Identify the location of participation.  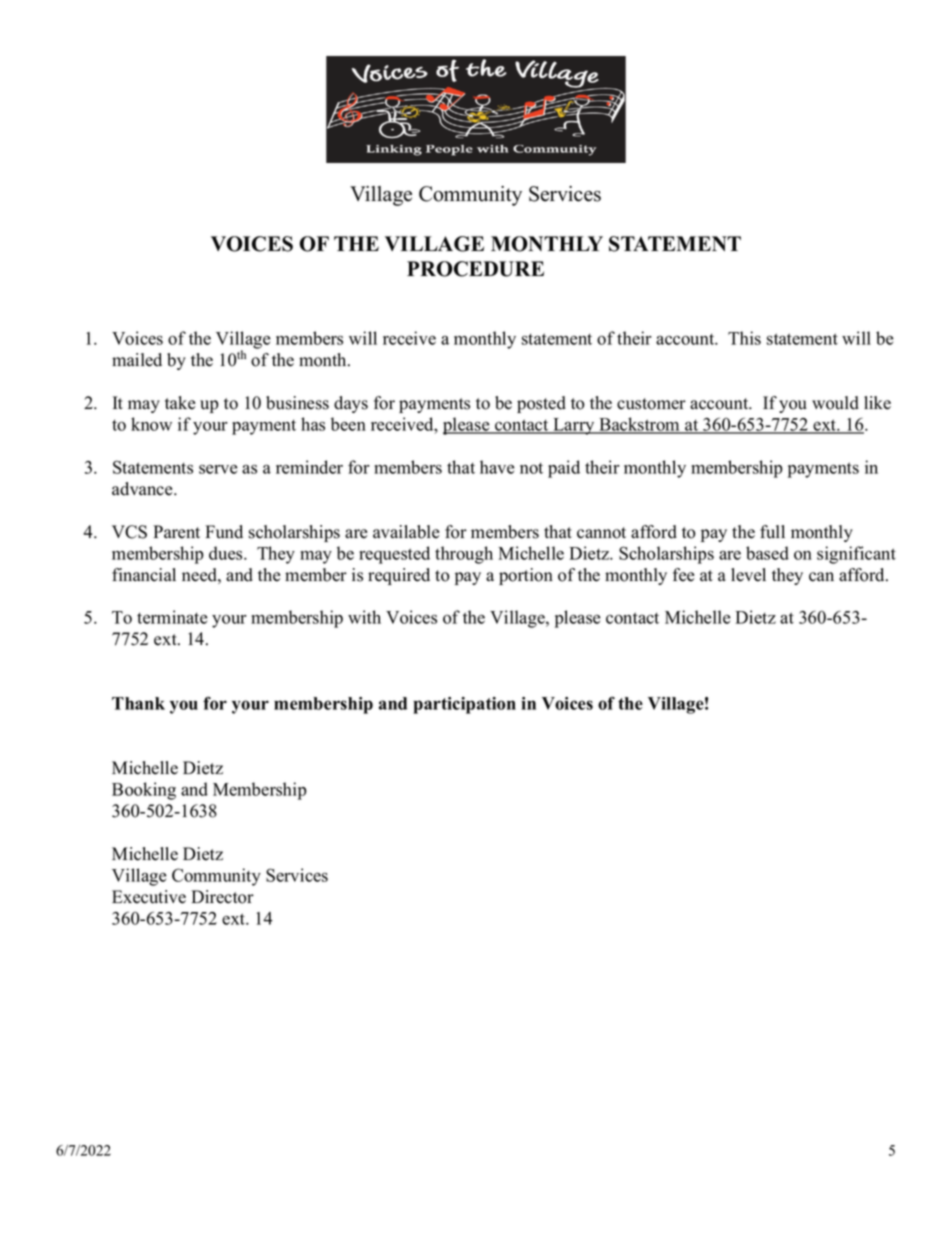
(464, 705).
